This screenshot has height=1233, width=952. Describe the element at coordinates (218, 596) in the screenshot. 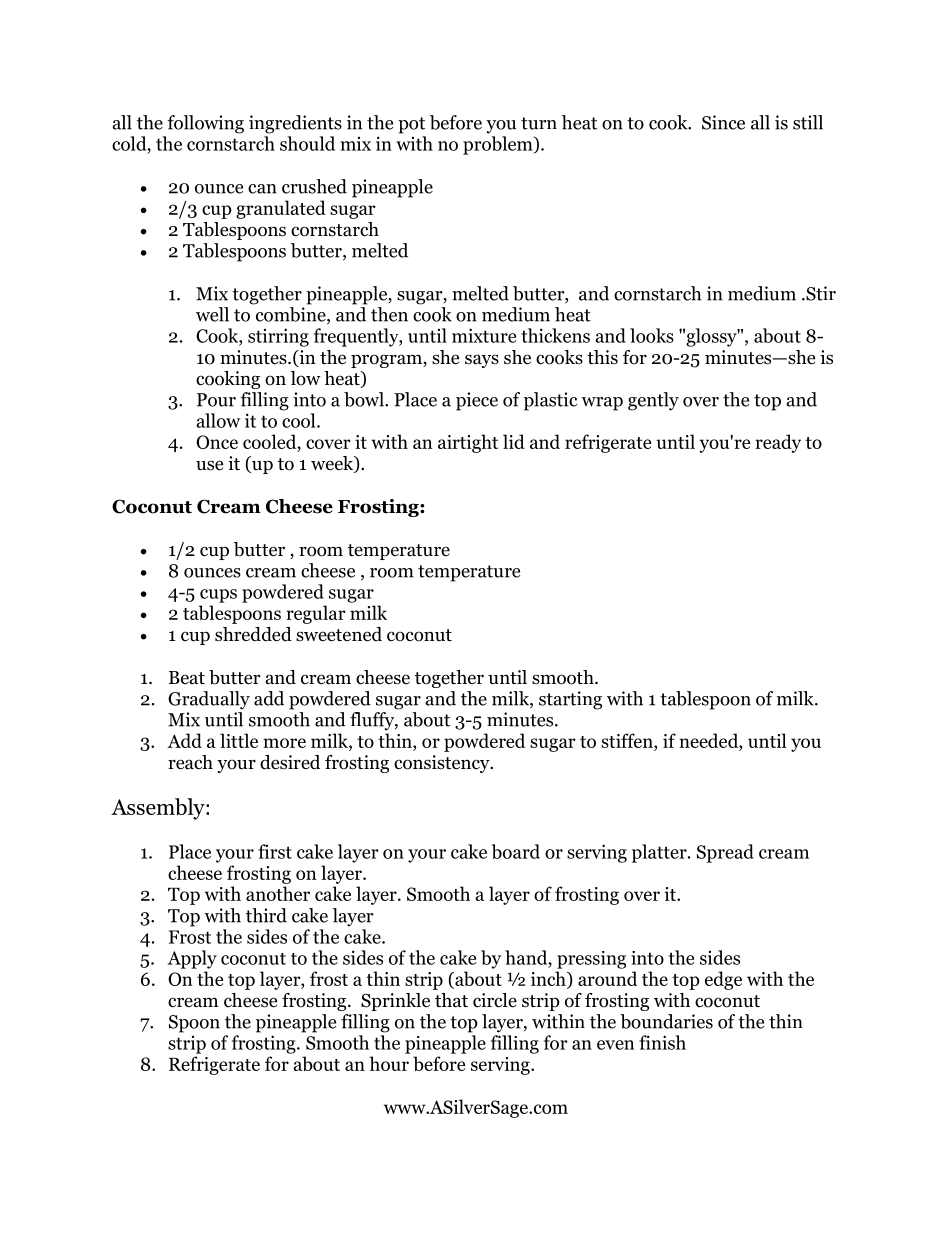

I see `cups` at that location.
